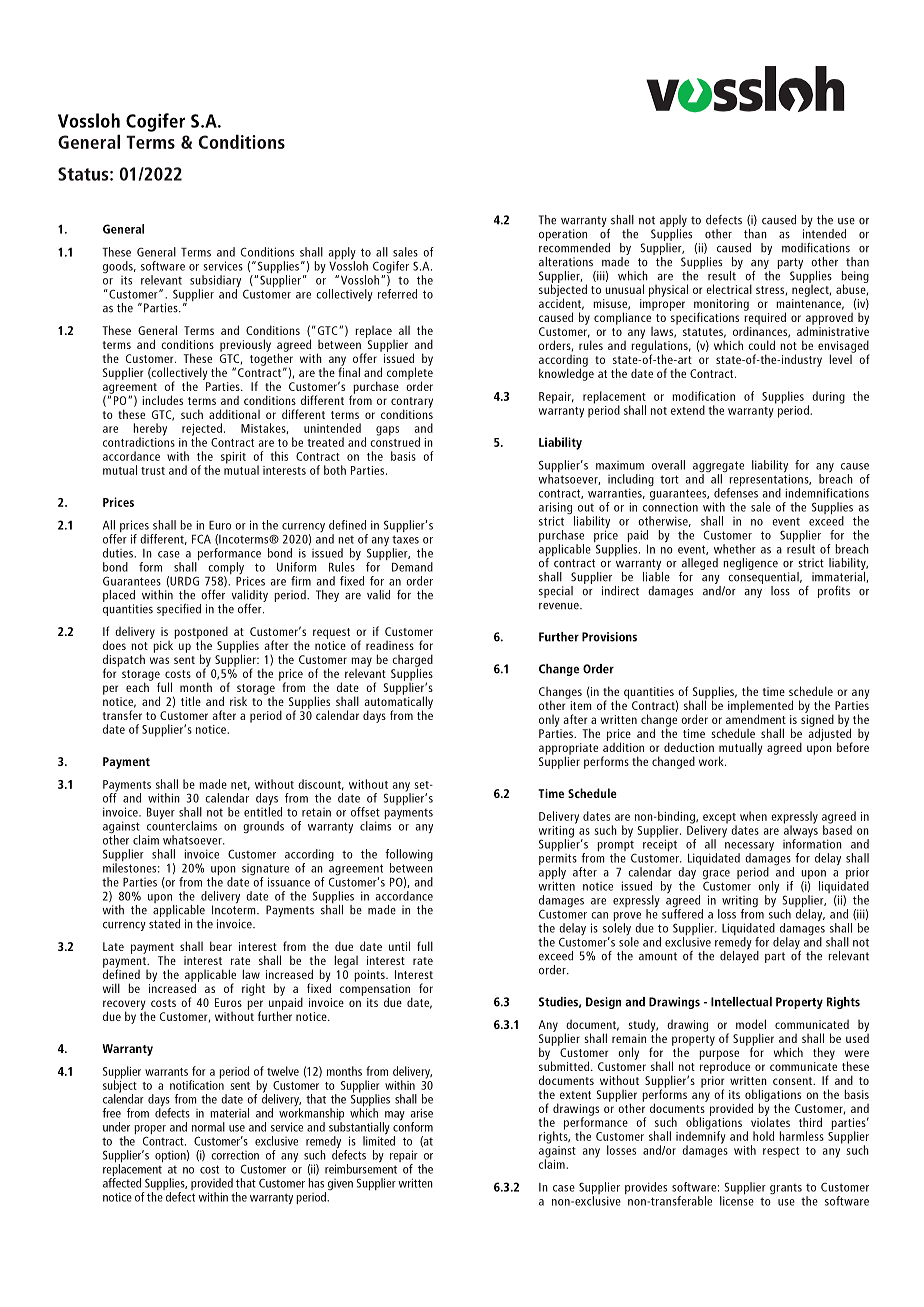  I want to click on electrical, so click(729, 289).
